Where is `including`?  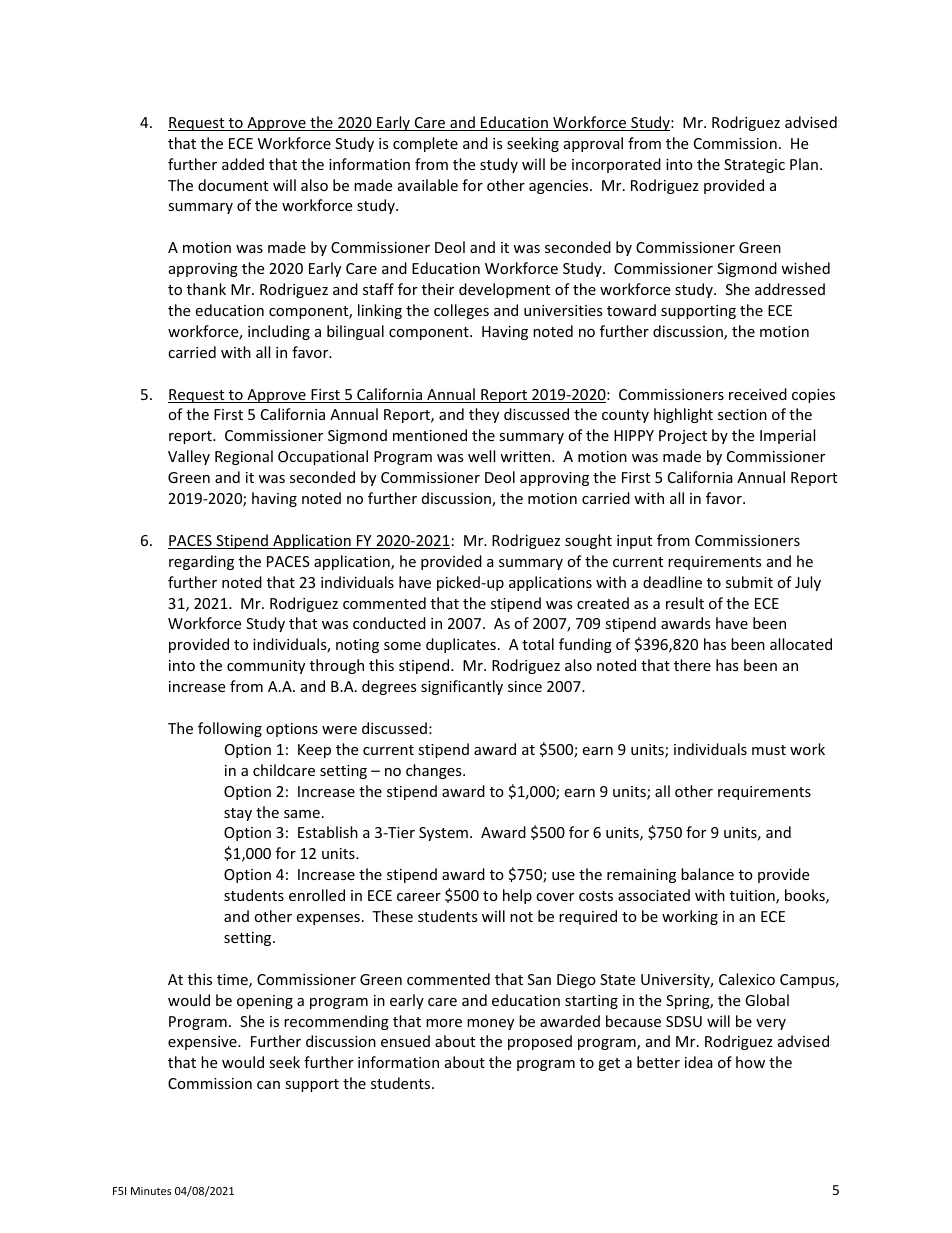
including is located at coordinates (279, 332).
